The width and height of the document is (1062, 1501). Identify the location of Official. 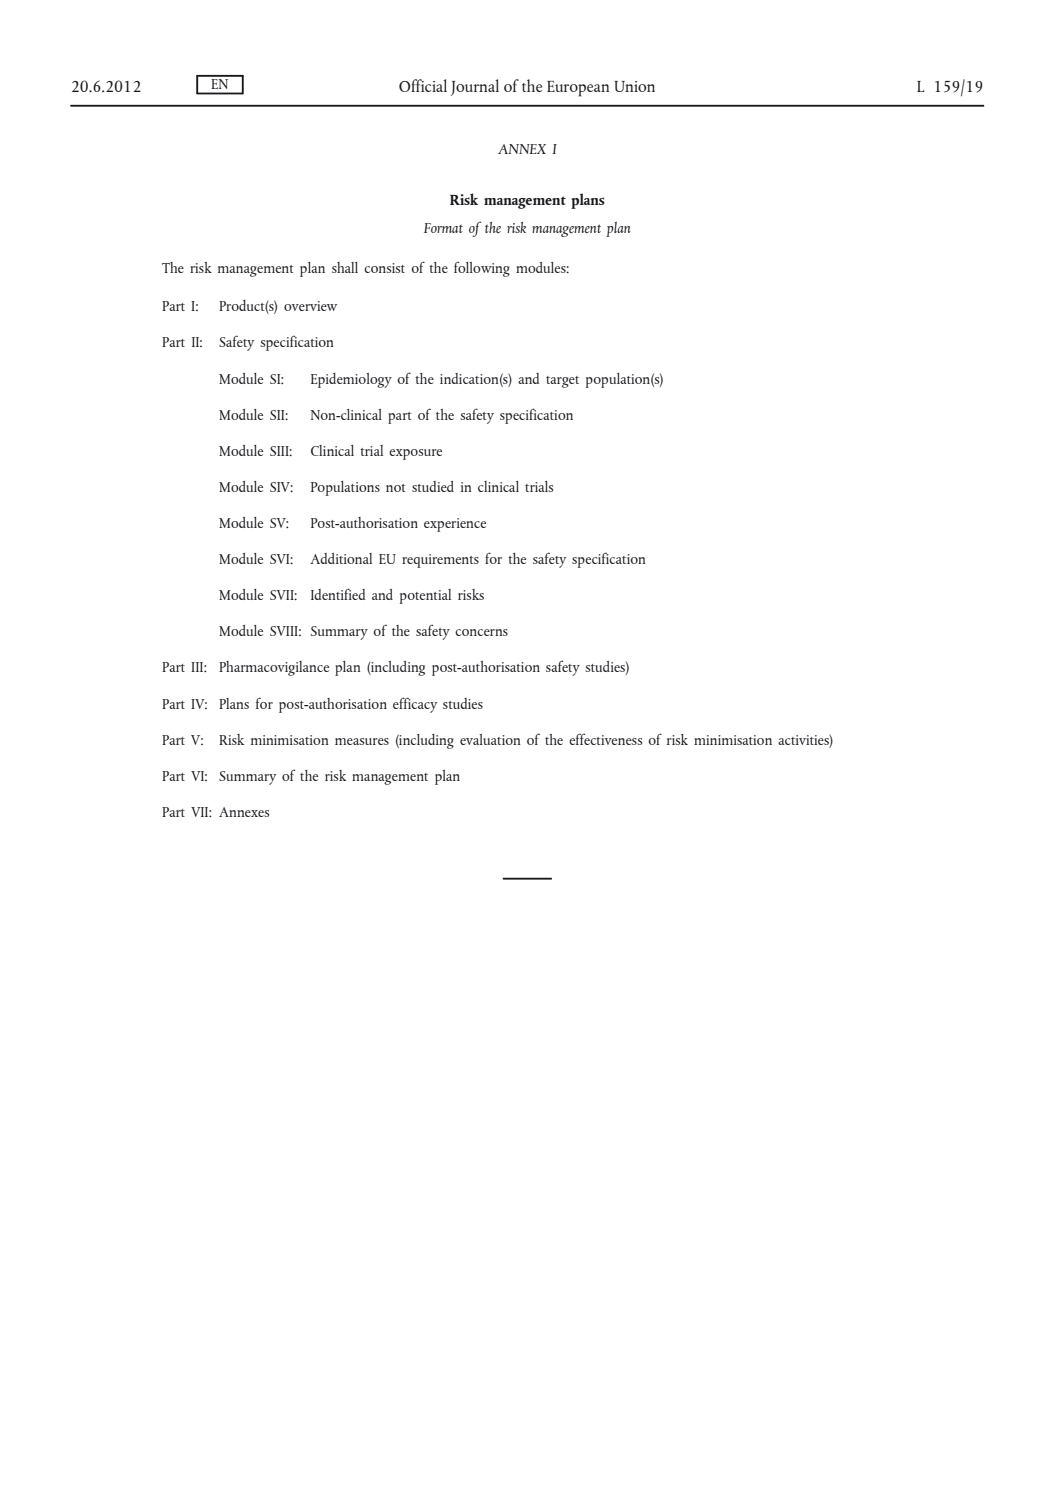
(423, 85).
